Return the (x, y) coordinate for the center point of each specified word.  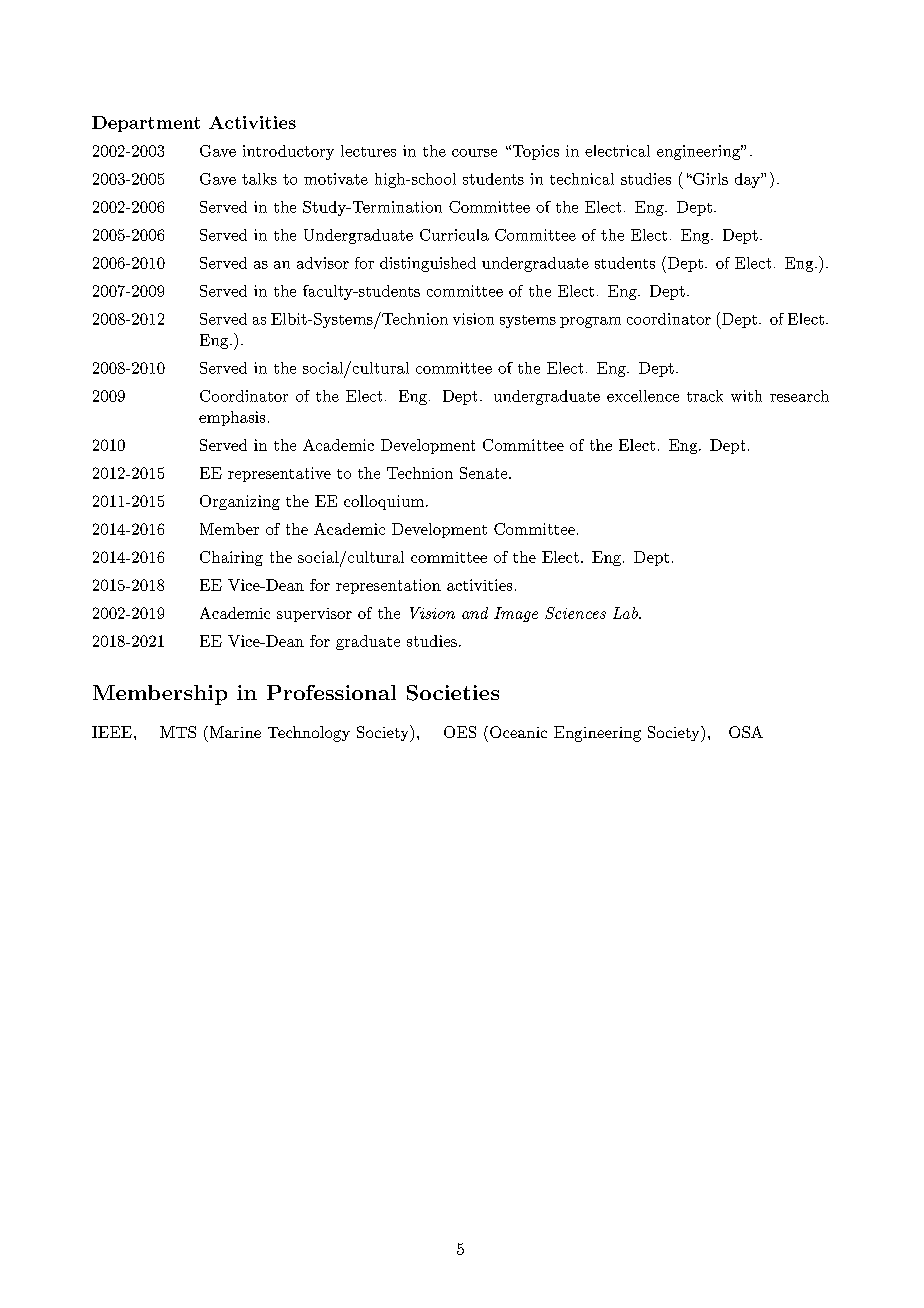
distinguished (428, 264)
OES (460, 732)
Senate (485, 473)
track (705, 396)
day (748, 180)
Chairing (231, 558)
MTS (178, 732)
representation (388, 586)
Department (146, 124)
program (590, 322)
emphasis (232, 418)
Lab (626, 613)
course (474, 153)
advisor (323, 263)
